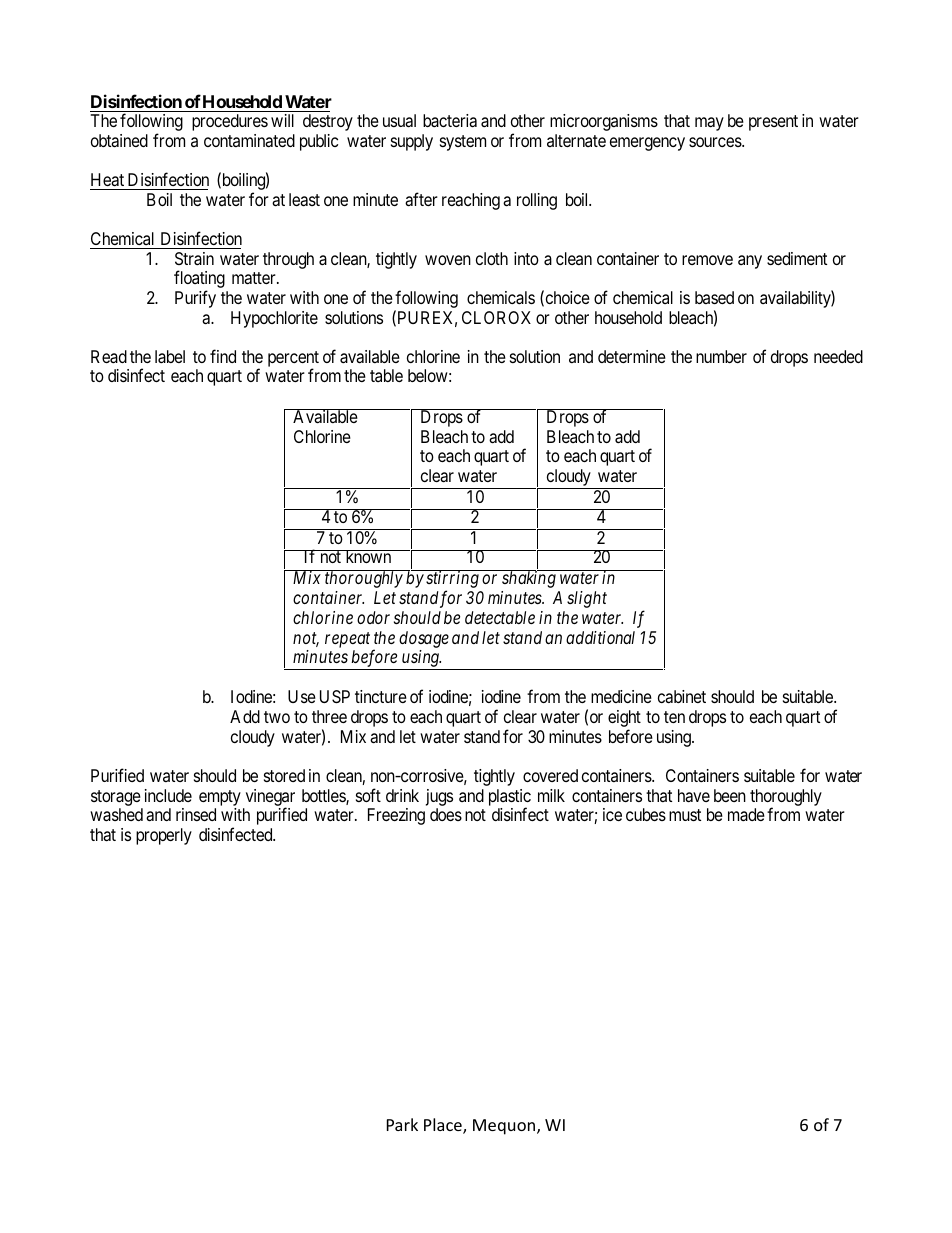 This screenshot has width=952, height=1233. What do you see at coordinates (444, 1126) in the screenshot?
I see `Place` at bounding box center [444, 1126].
